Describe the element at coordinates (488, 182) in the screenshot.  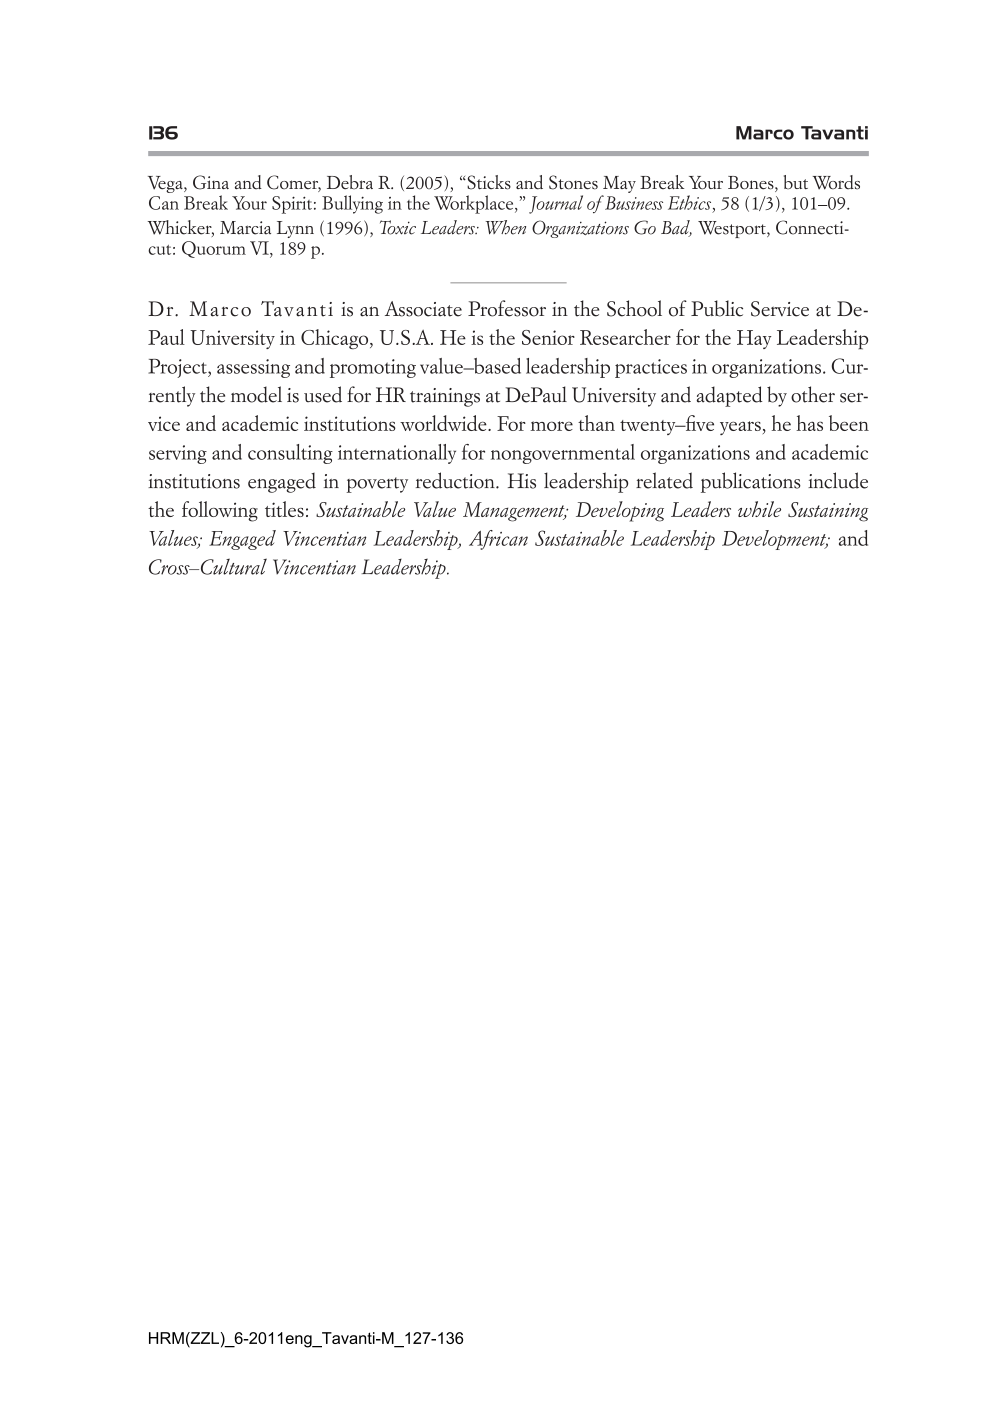
I see `Sticks` at that location.
